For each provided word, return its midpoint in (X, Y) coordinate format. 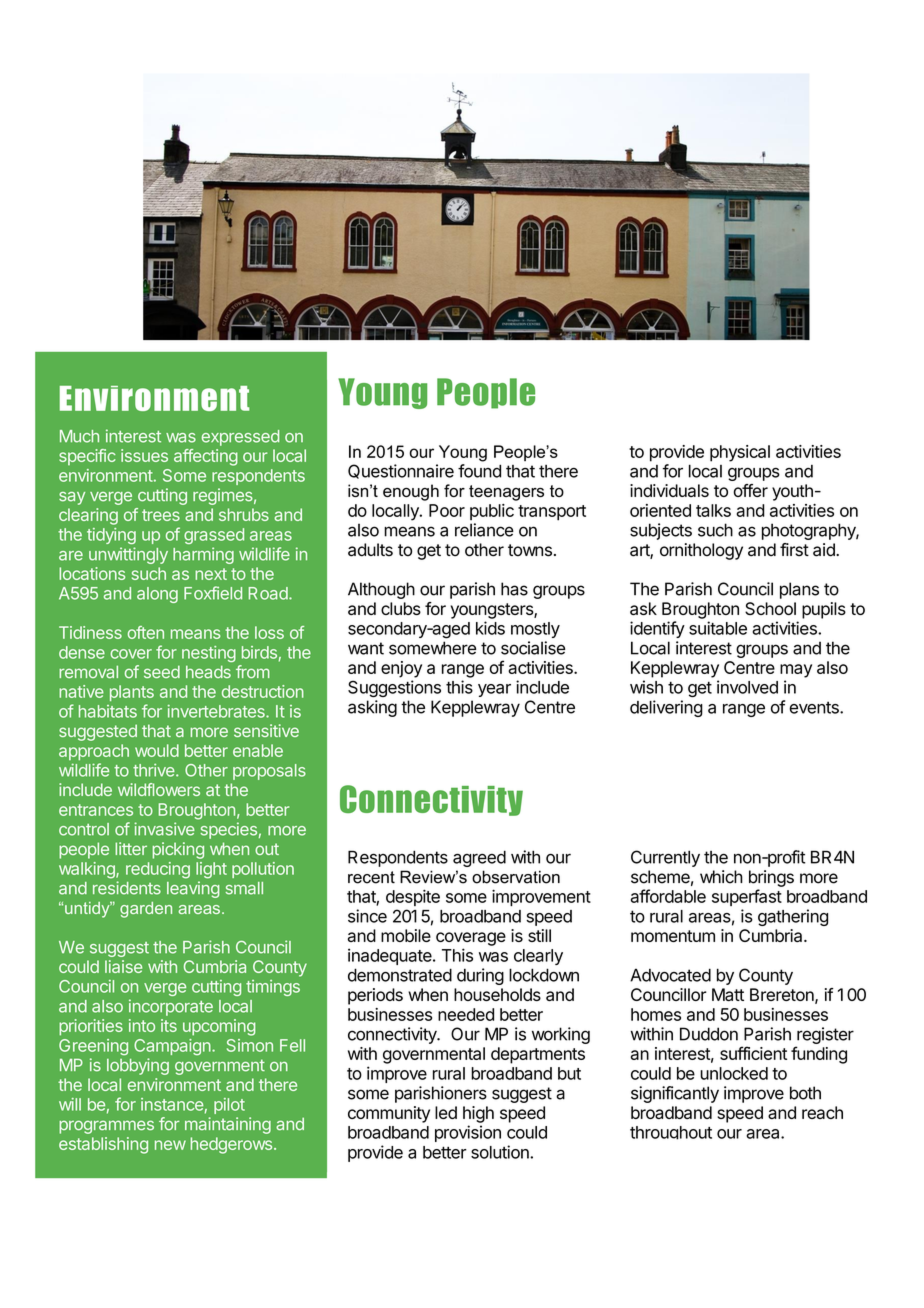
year (494, 690)
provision (468, 1133)
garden (146, 910)
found (479, 471)
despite (413, 897)
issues (144, 455)
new (170, 1145)
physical (740, 453)
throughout (671, 1133)
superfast (747, 897)
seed (162, 671)
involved (747, 687)
